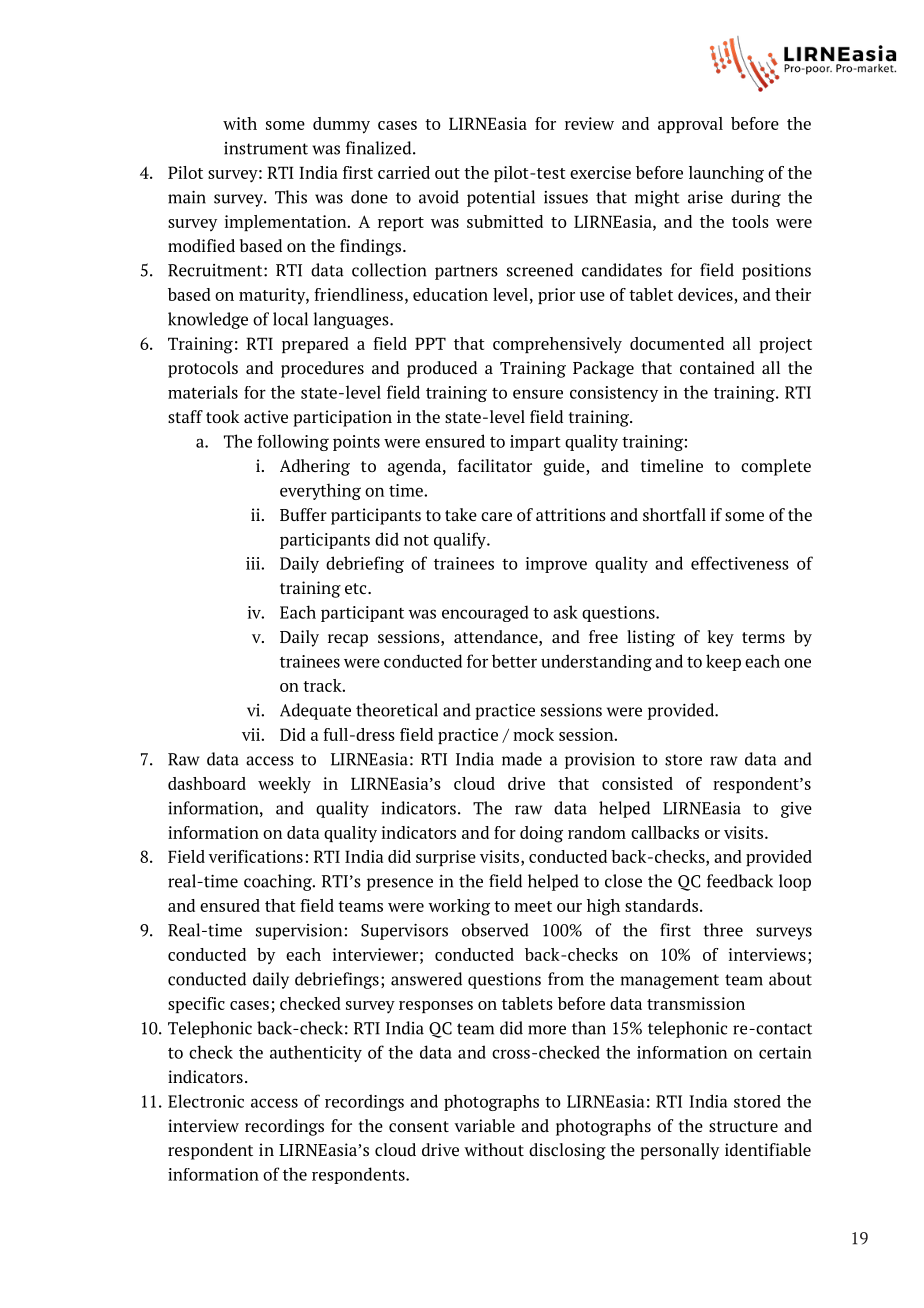 The height and width of the screenshot is (1308, 924). I want to click on structure, so click(743, 1126).
